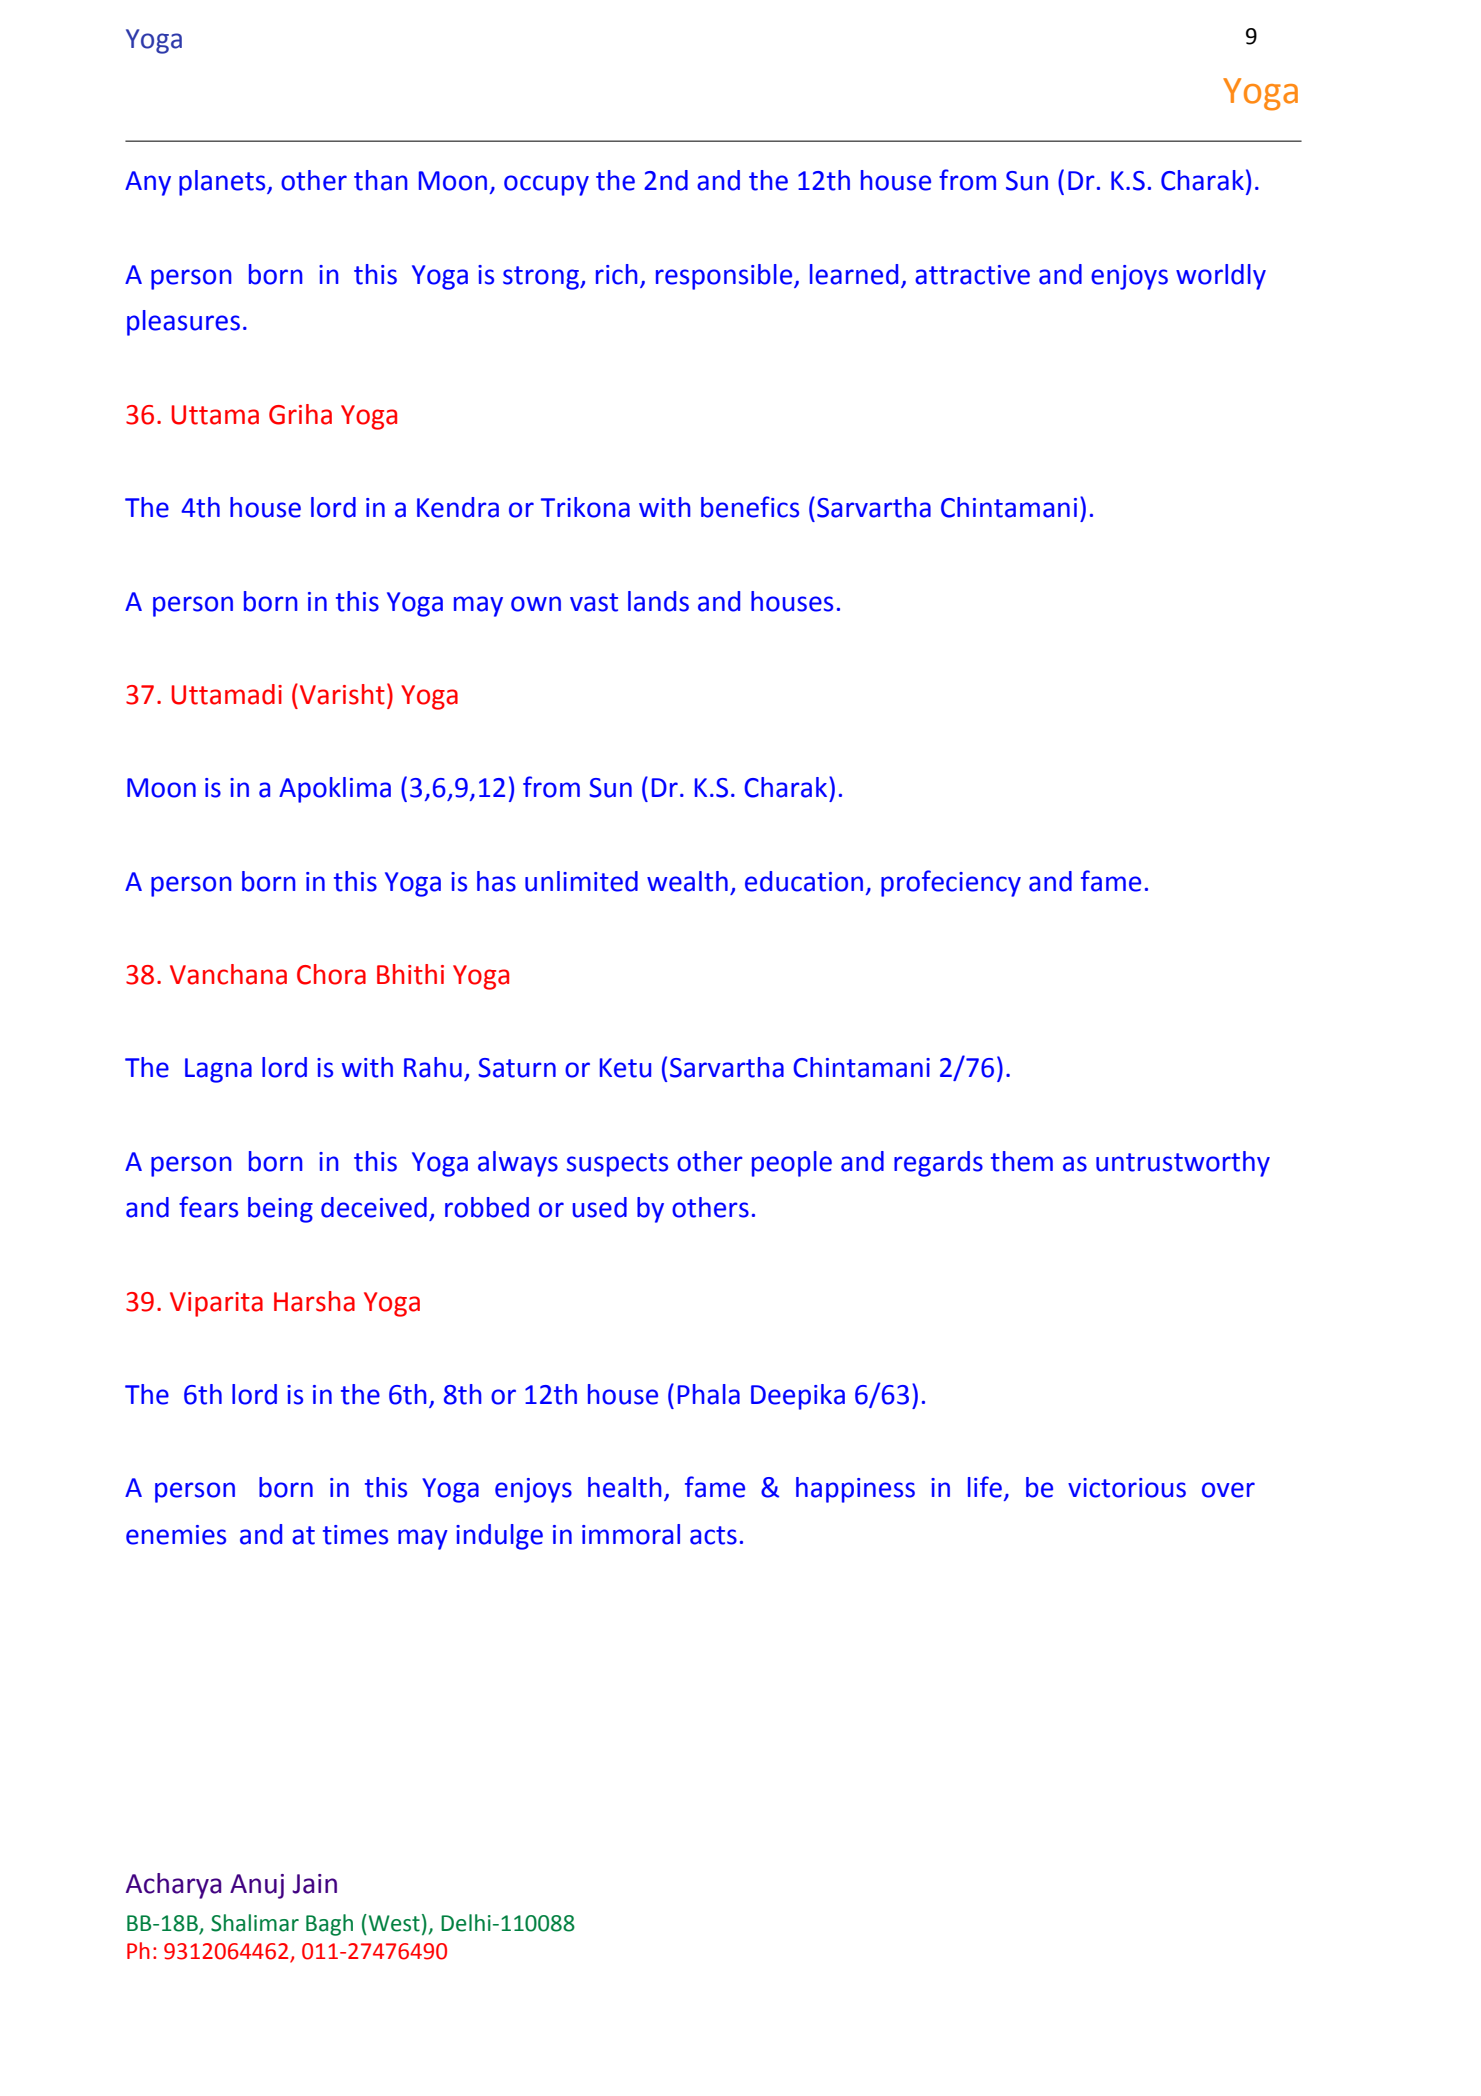 Image resolution: width=1481 pixels, height=2096 pixels. I want to click on Jain, so click(314, 1884).
